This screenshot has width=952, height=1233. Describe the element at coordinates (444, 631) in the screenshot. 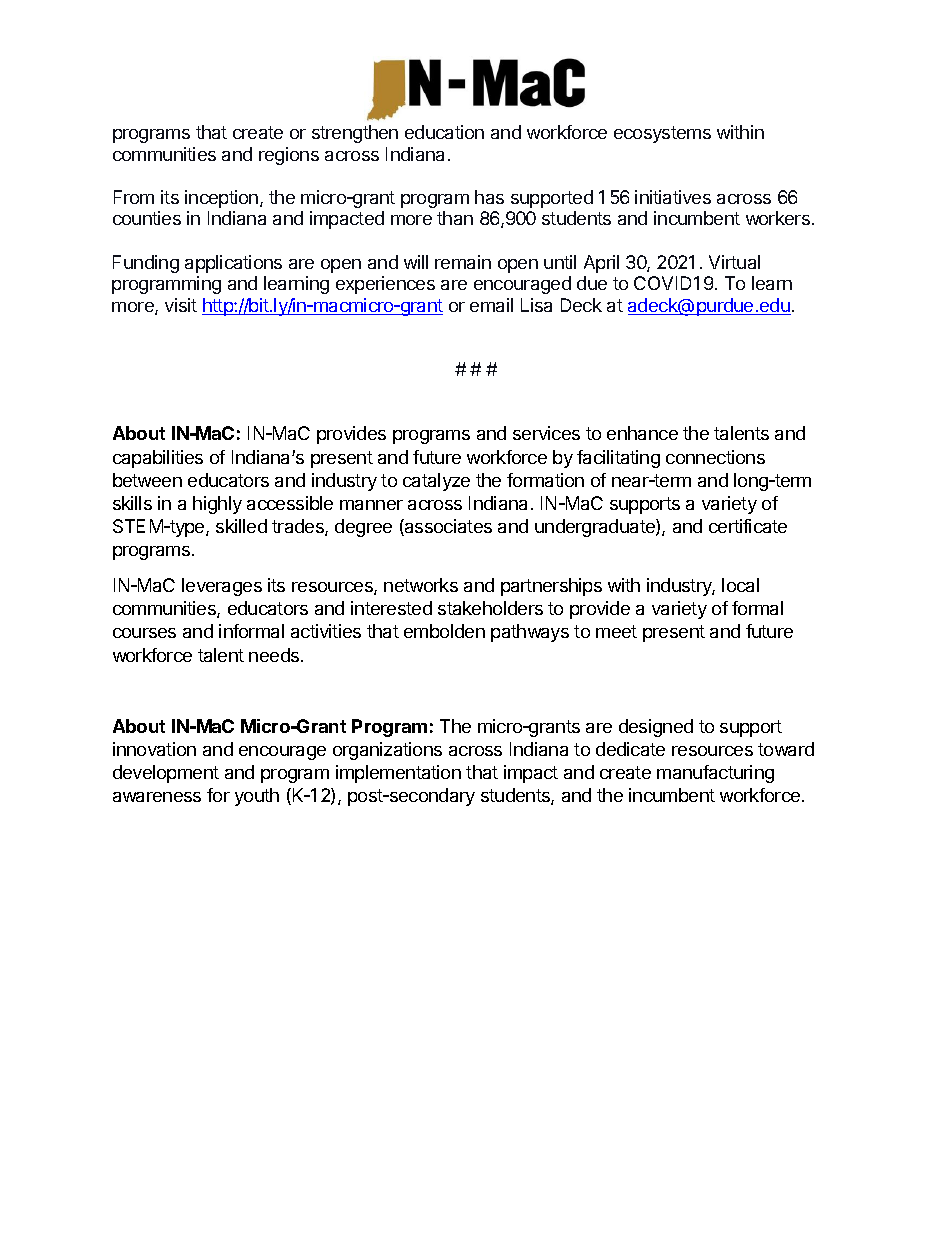

I see `embolden` at that location.
